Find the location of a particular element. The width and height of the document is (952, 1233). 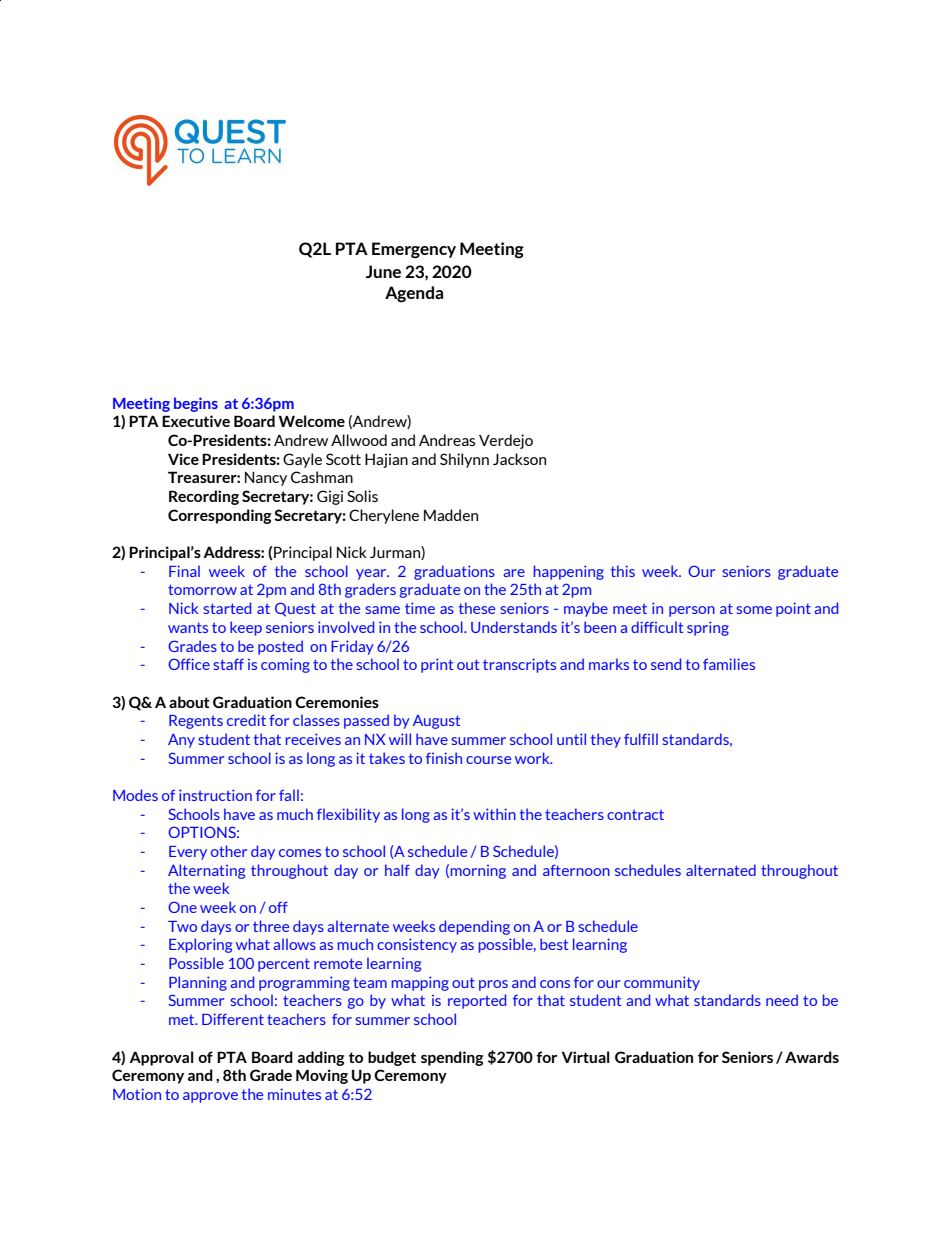

Corresponding is located at coordinates (220, 516).
